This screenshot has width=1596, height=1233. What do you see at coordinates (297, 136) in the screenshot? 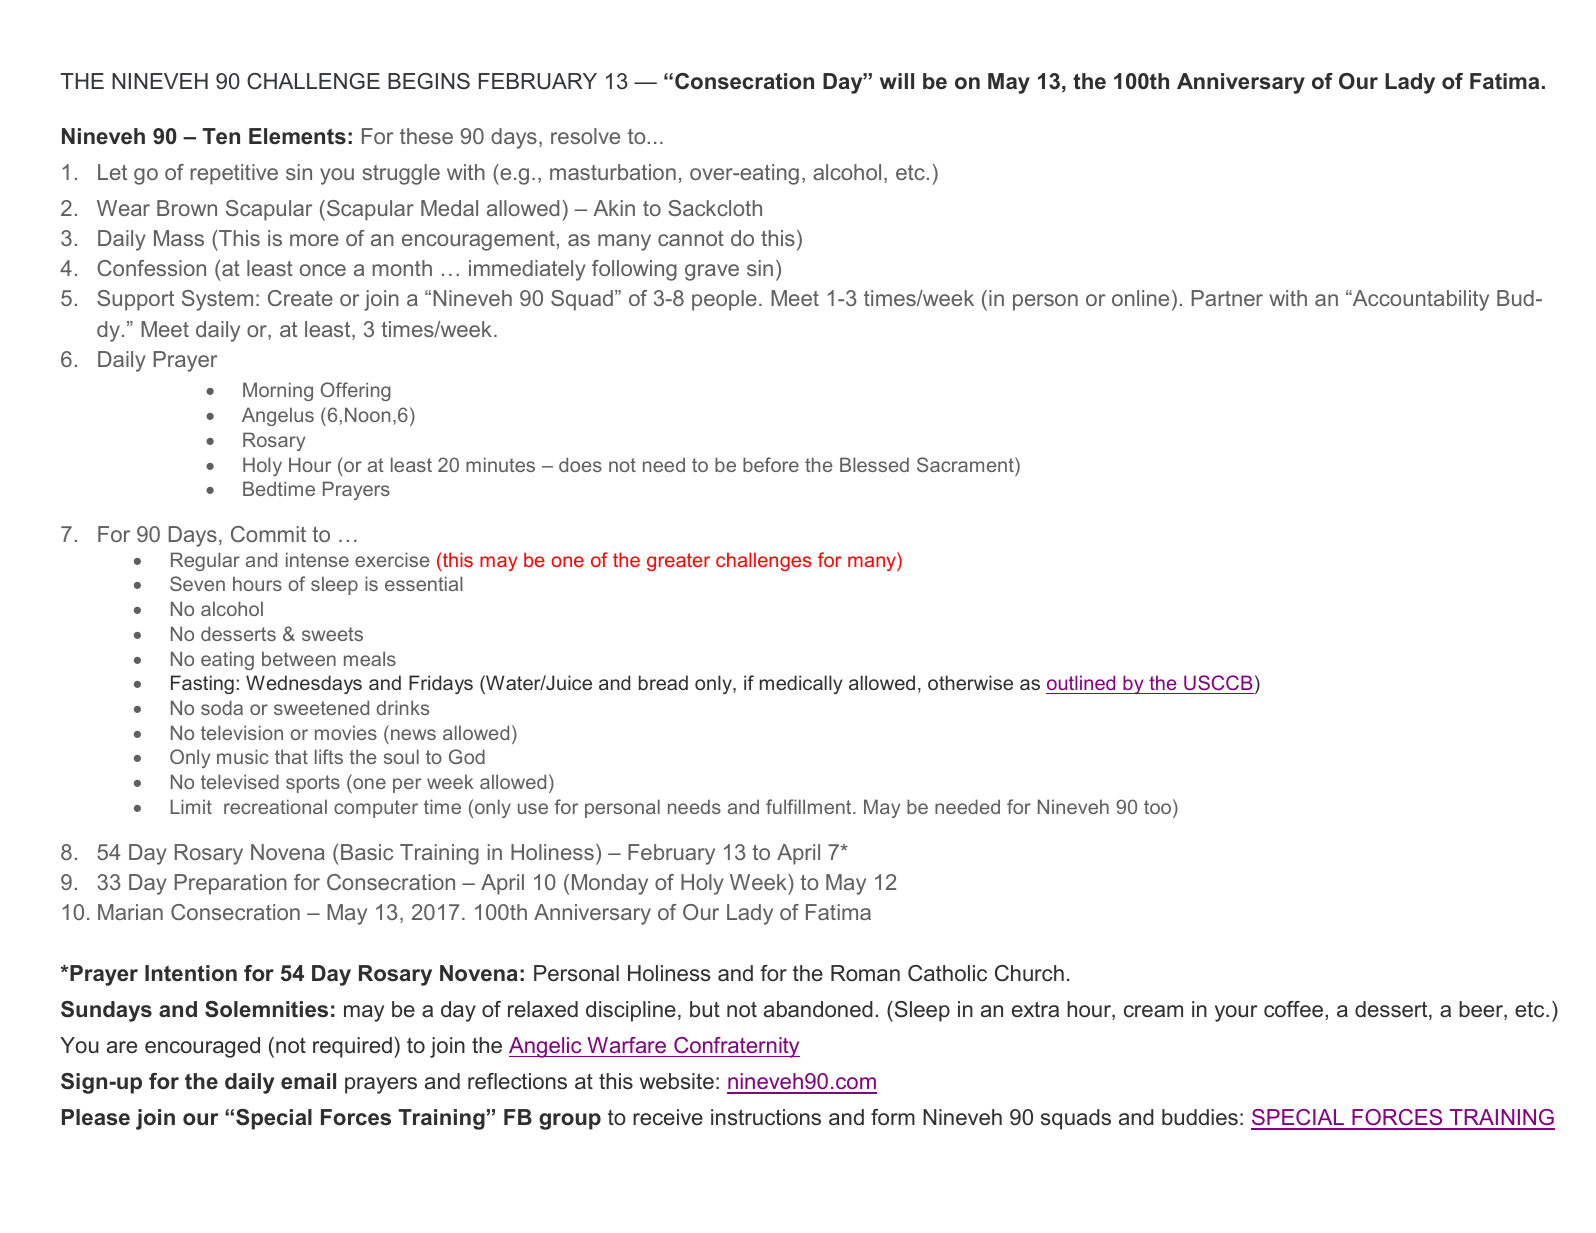
I see `Elements` at bounding box center [297, 136].
